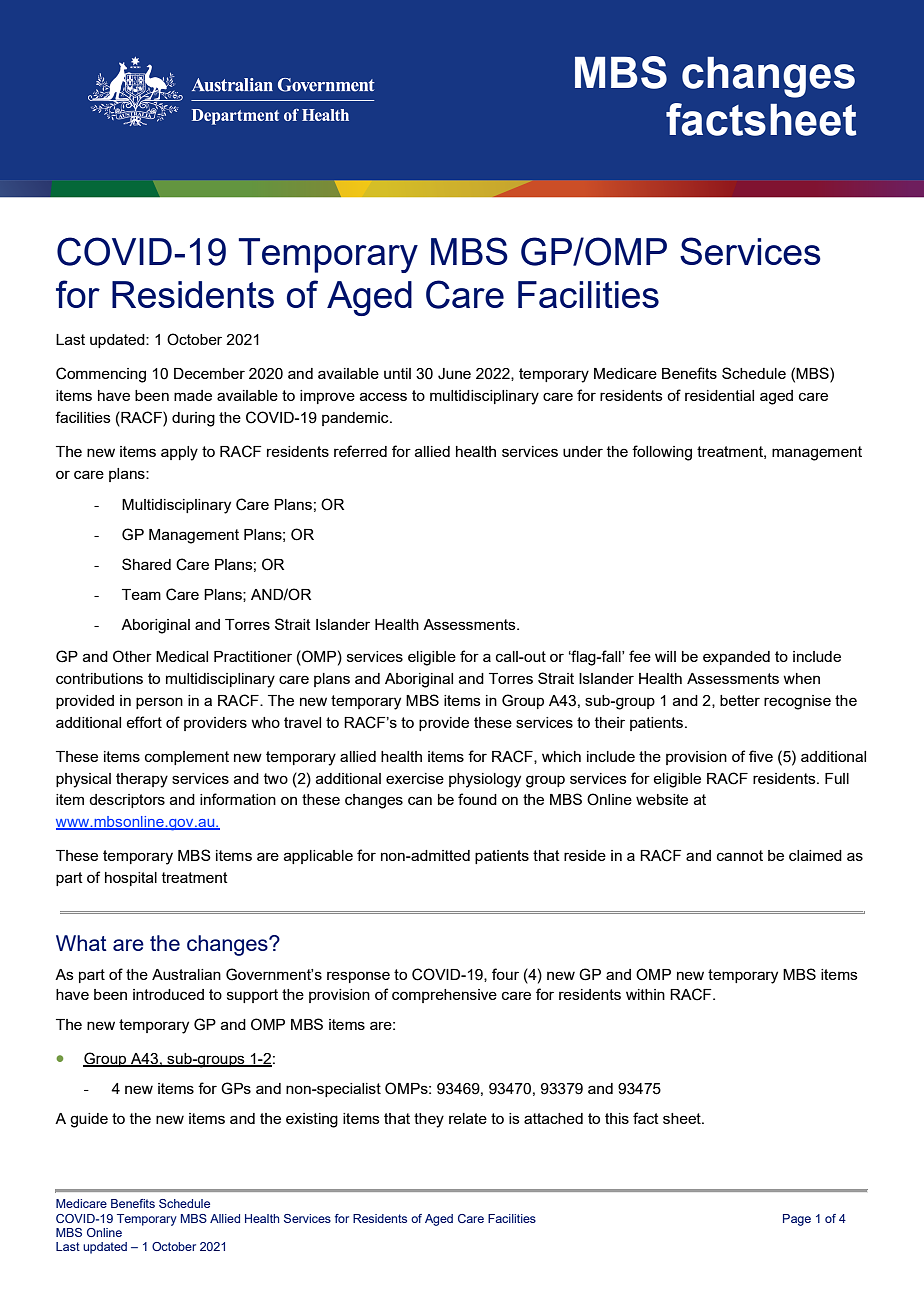 This screenshot has height=1308, width=924. What do you see at coordinates (193, 395) in the screenshot?
I see `made` at bounding box center [193, 395].
